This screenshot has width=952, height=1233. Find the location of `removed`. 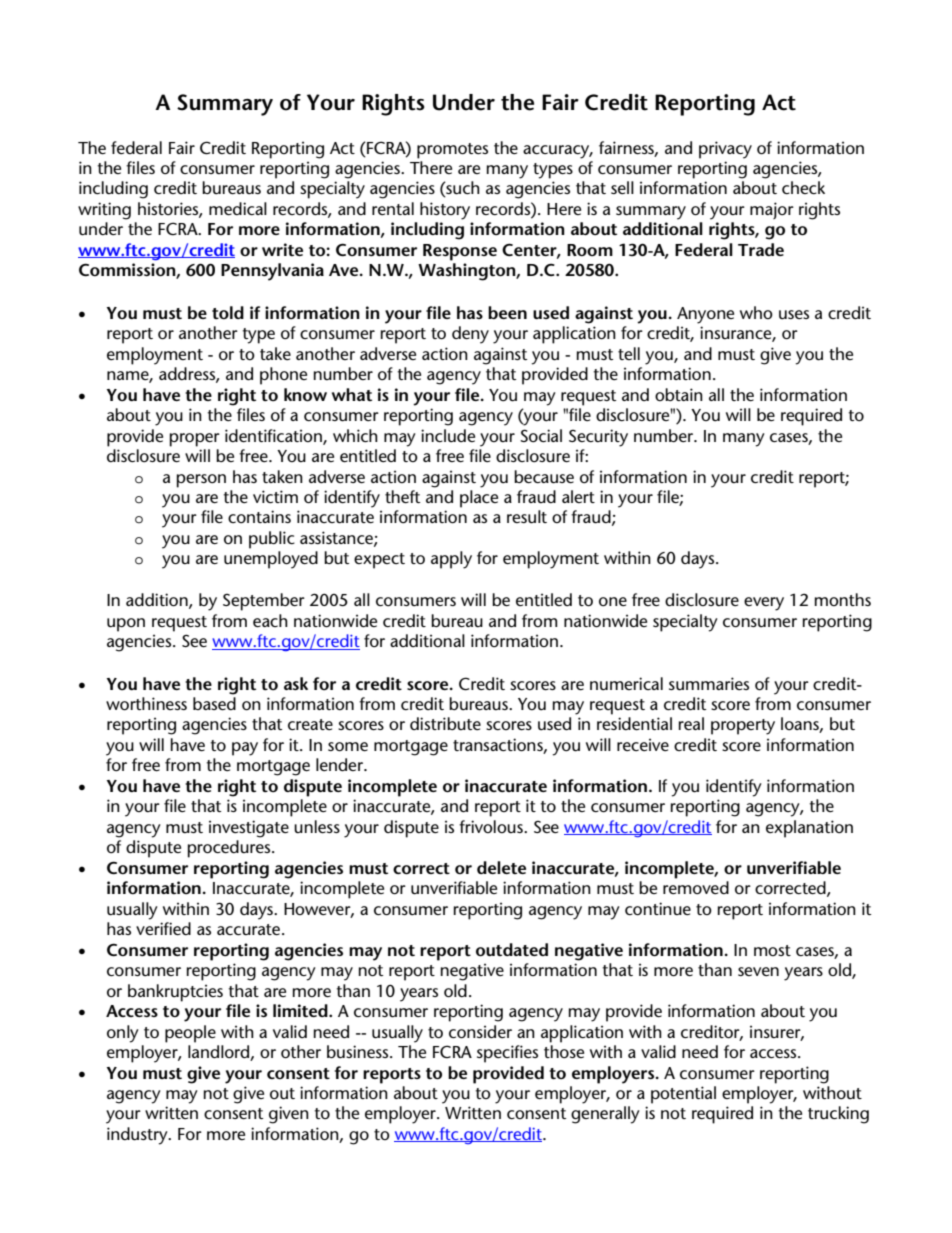

removed is located at coordinates (696, 887).
